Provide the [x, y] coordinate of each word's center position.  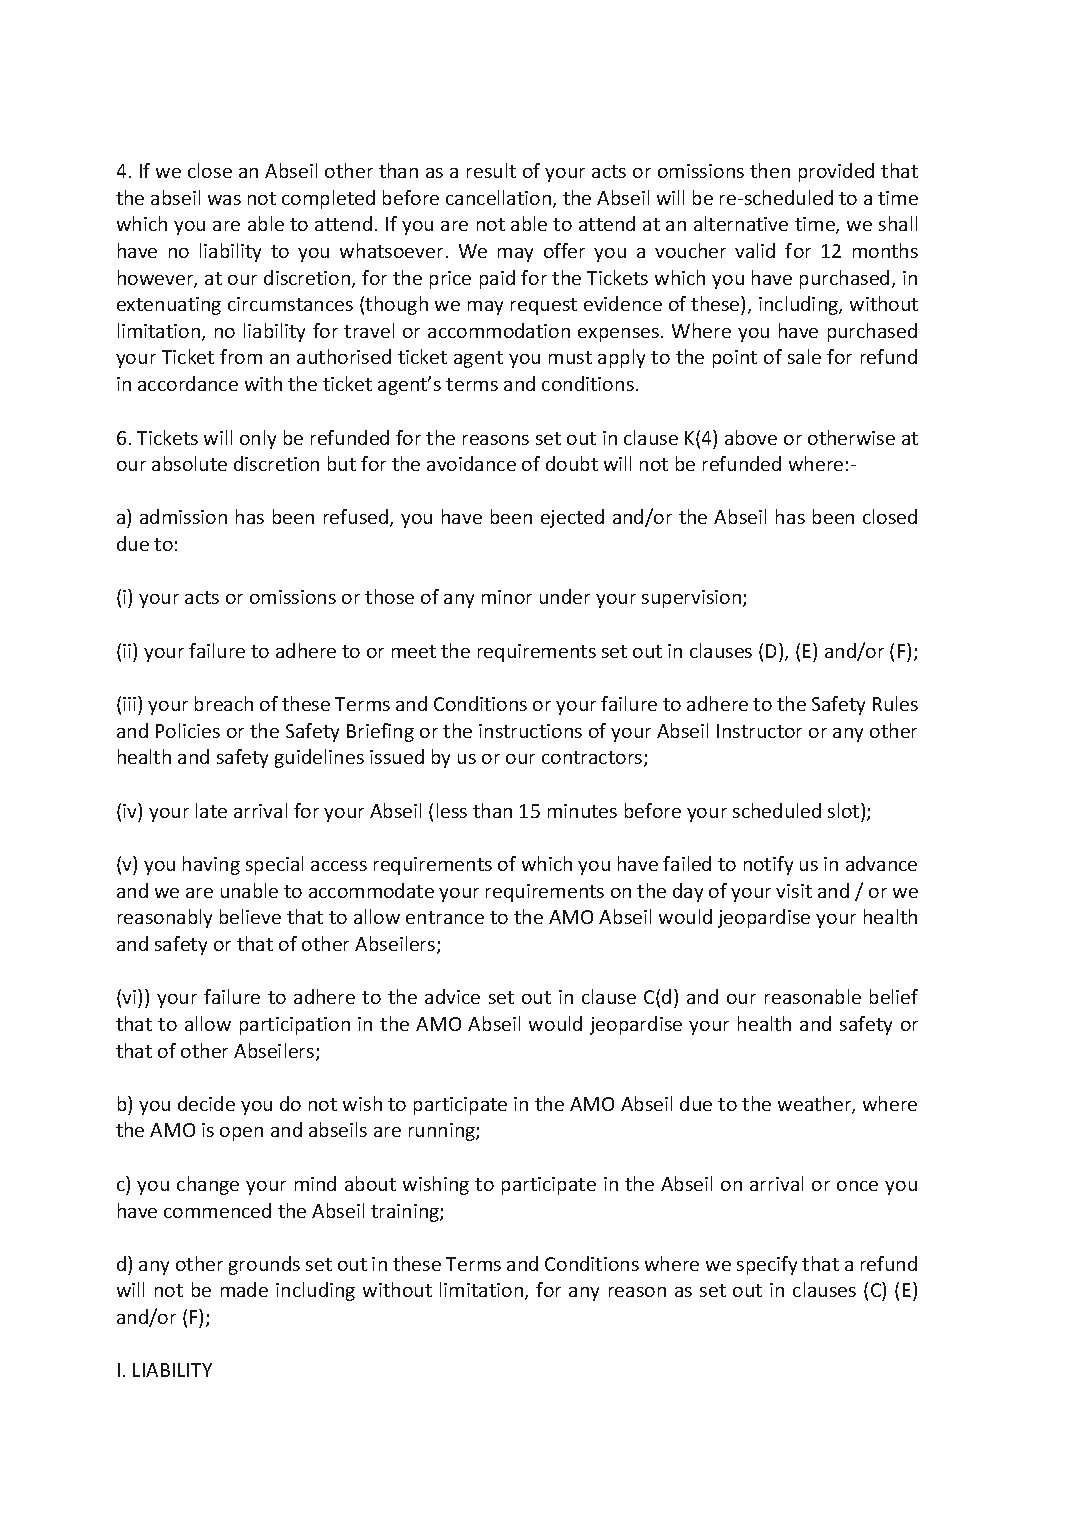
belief [894, 996]
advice [452, 996]
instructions [530, 731]
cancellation [500, 199]
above [751, 437]
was [224, 200]
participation [295, 1026]
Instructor [759, 731]
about [370, 1183]
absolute [189, 463]
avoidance [471, 463]
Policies [188, 730]
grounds [264, 1265]
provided [836, 172]
